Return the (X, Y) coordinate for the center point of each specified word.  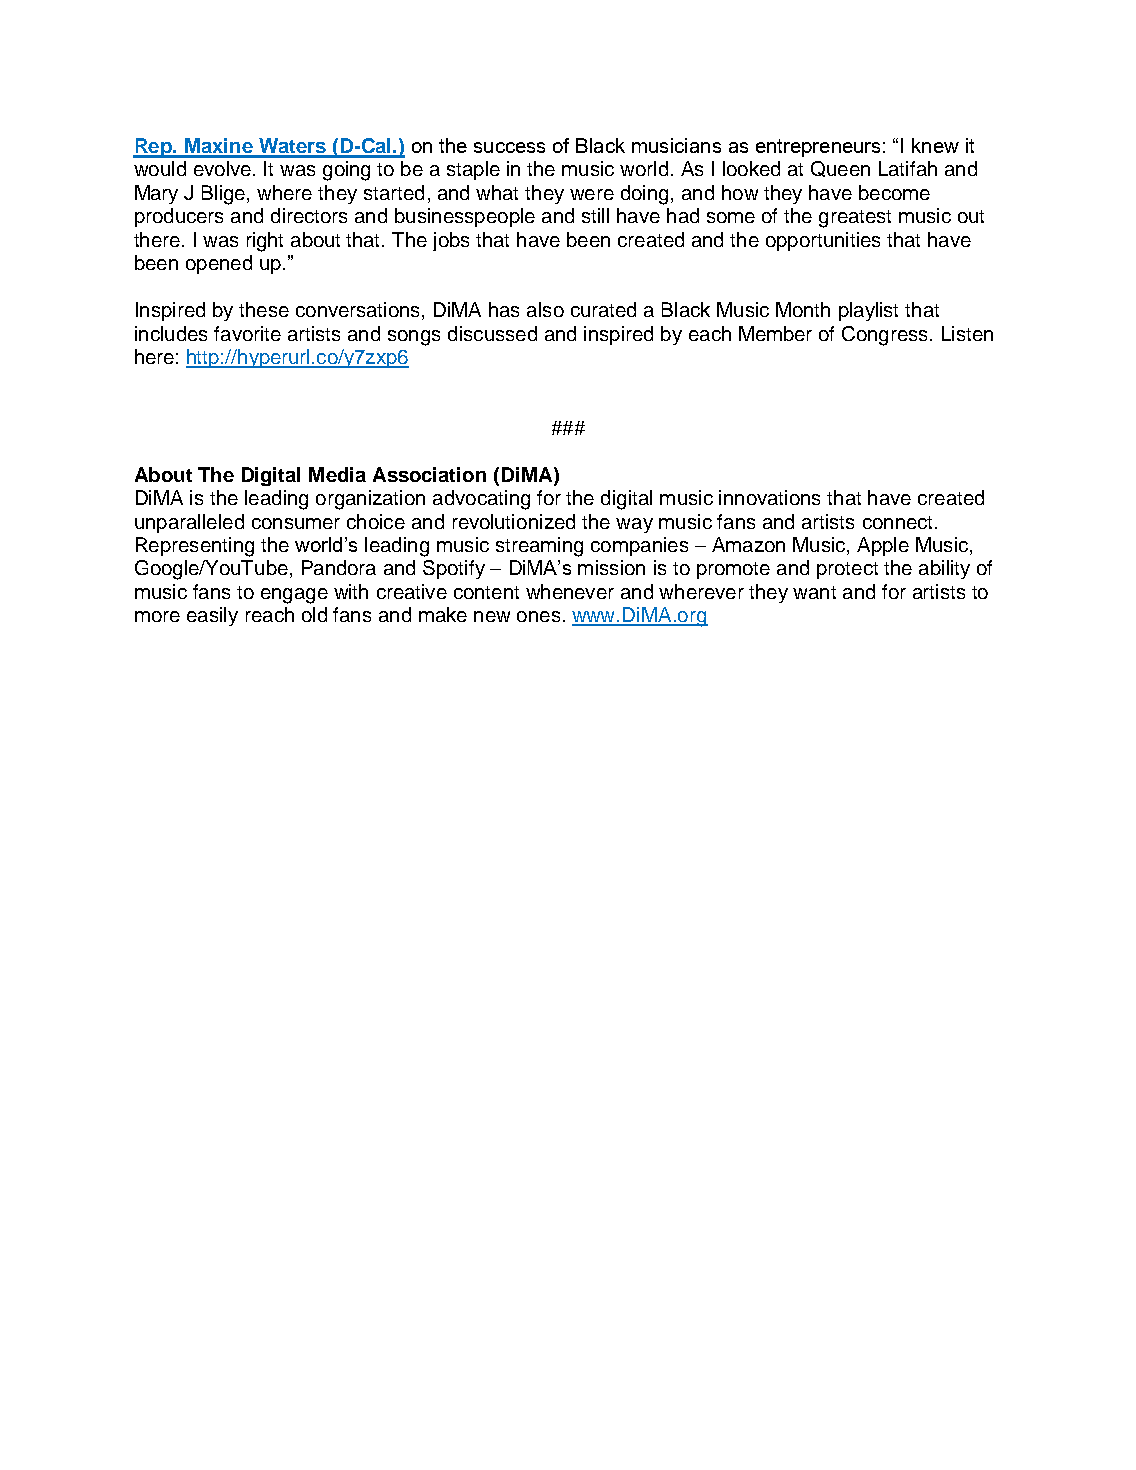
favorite (247, 333)
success (509, 147)
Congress (884, 336)
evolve (222, 168)
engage (294, 596)
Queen (840, 169)
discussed (492, 333)
